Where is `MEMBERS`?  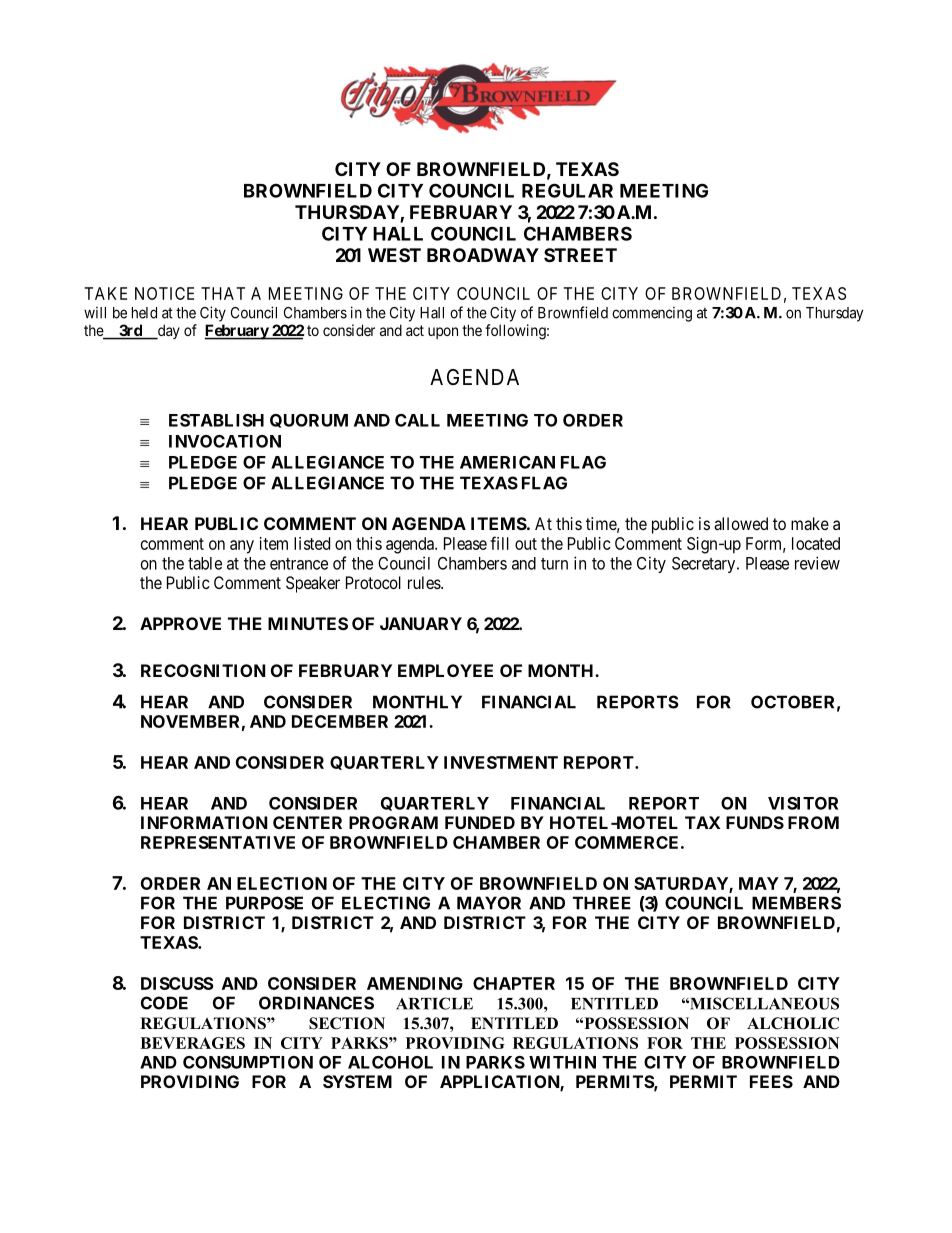 MEMBERS is located at coordinates (796, 903).
